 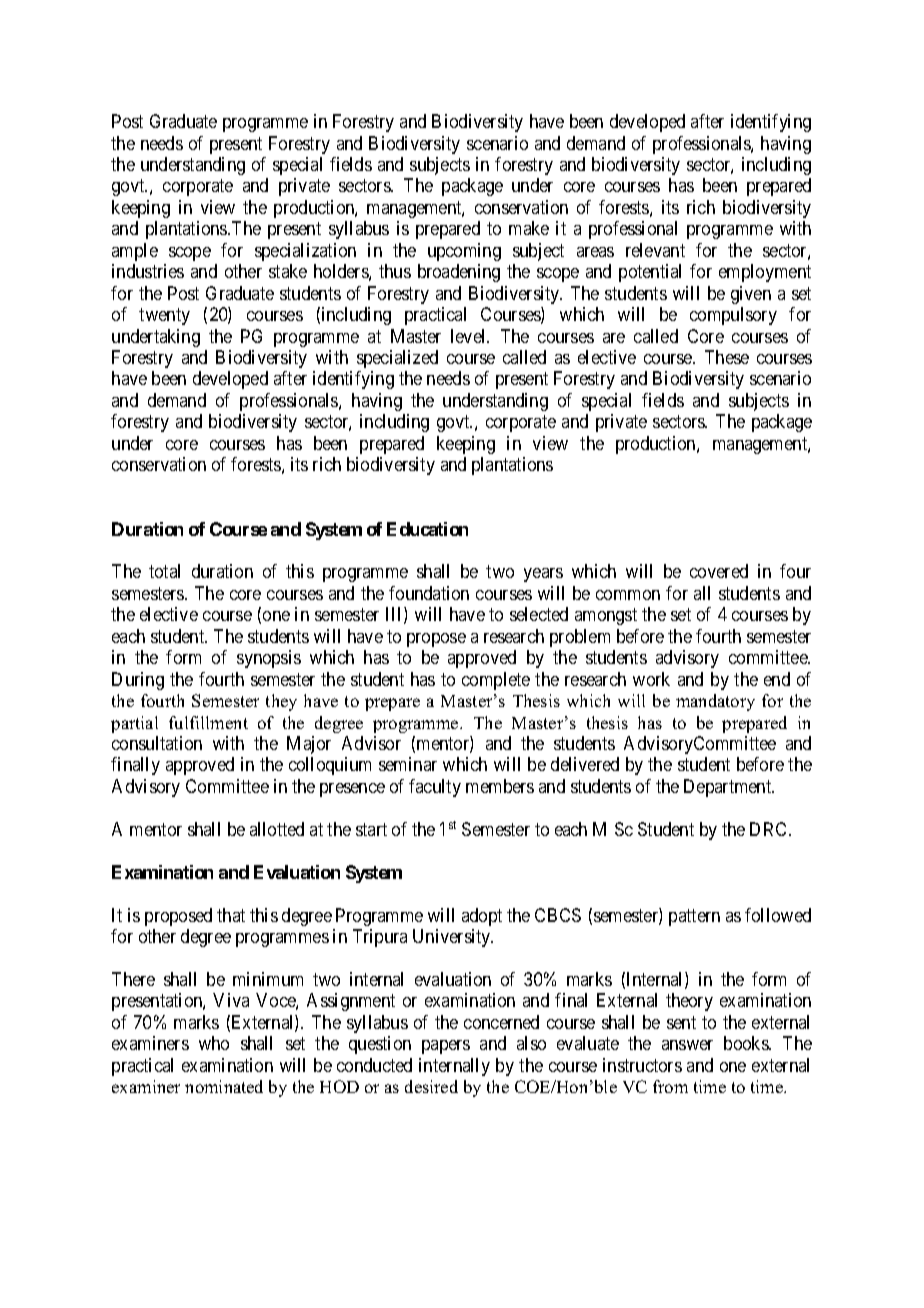 What do you see at coordinates (214, 1043) in the screenshot?
I see `who` at bounding box center [214, 1043].
